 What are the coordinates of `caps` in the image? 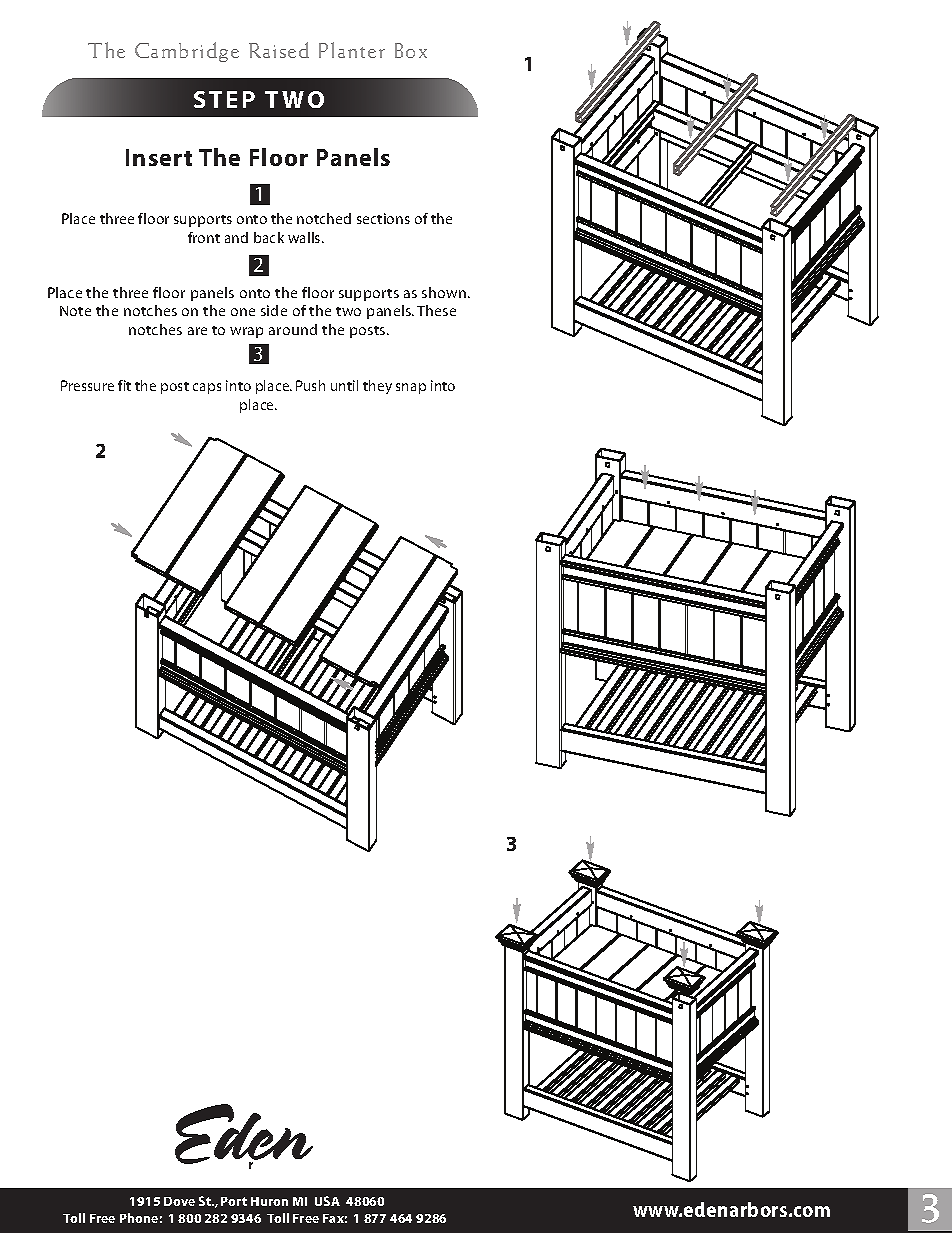 It's located at (207, 388).
